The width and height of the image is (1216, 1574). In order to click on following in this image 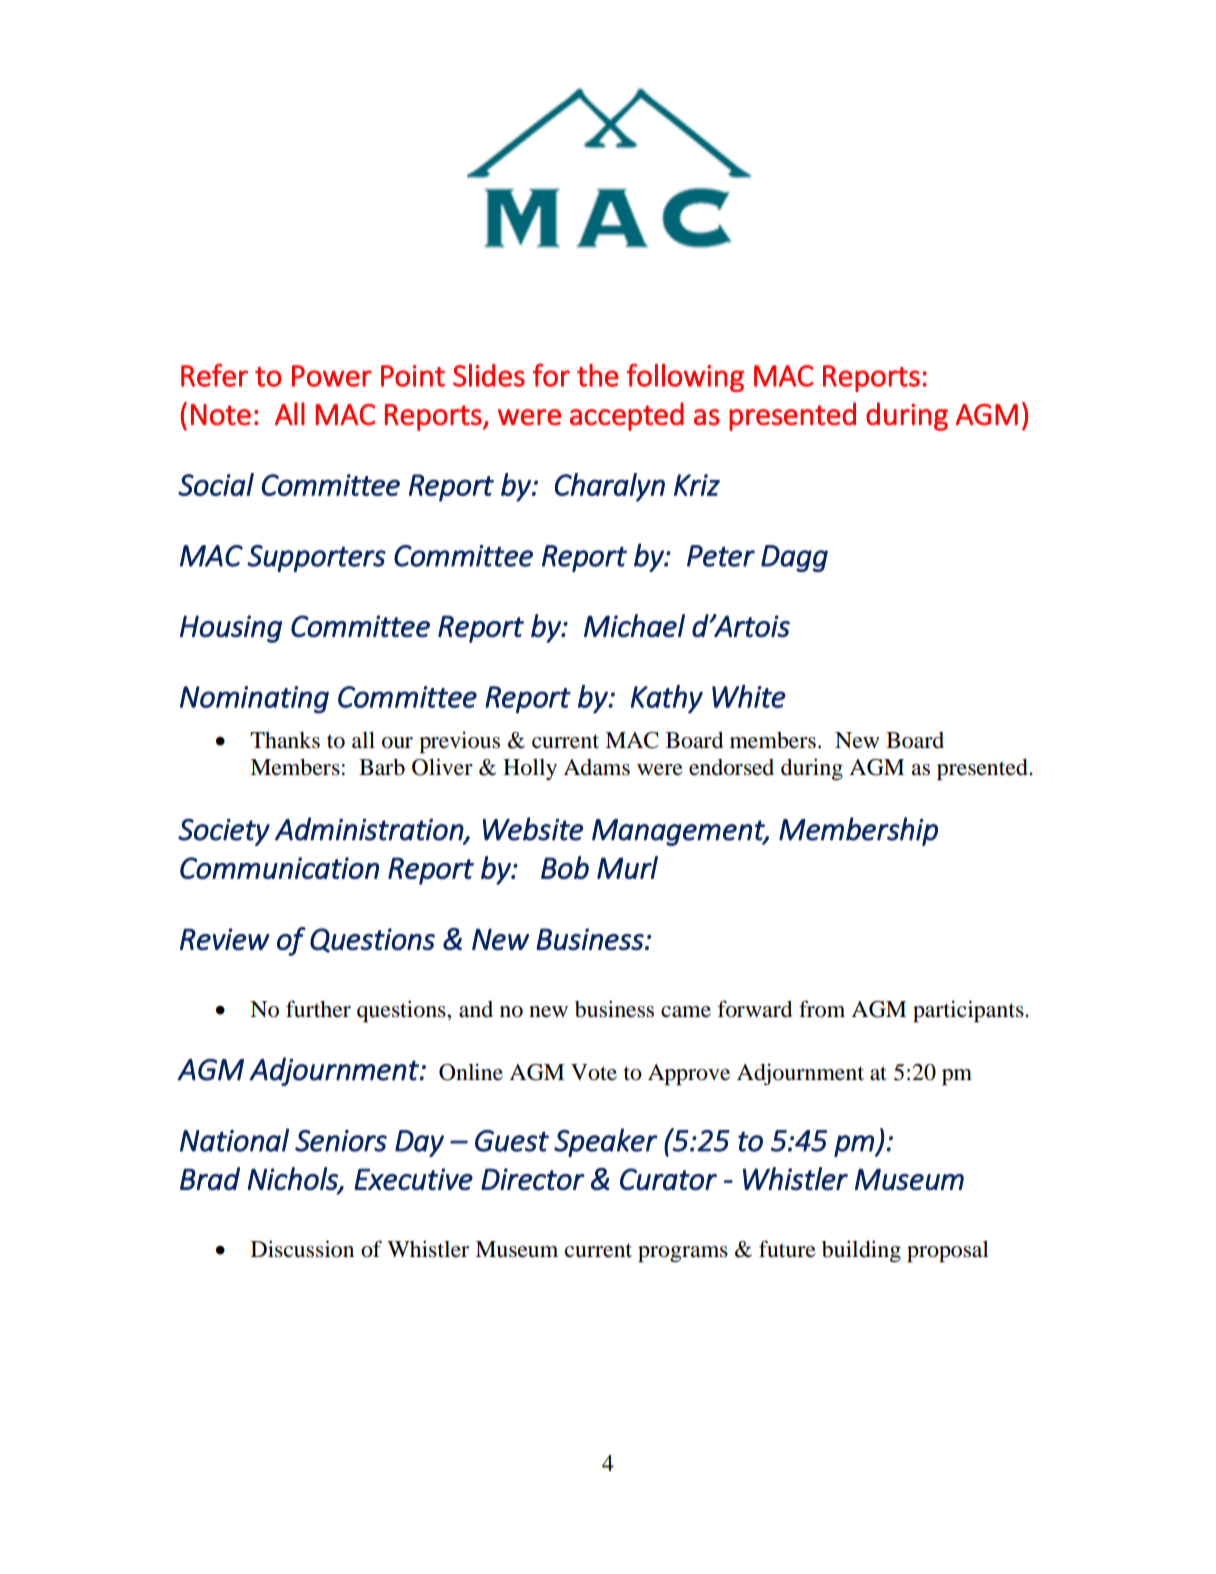, I will do `click(685, 377)`.
